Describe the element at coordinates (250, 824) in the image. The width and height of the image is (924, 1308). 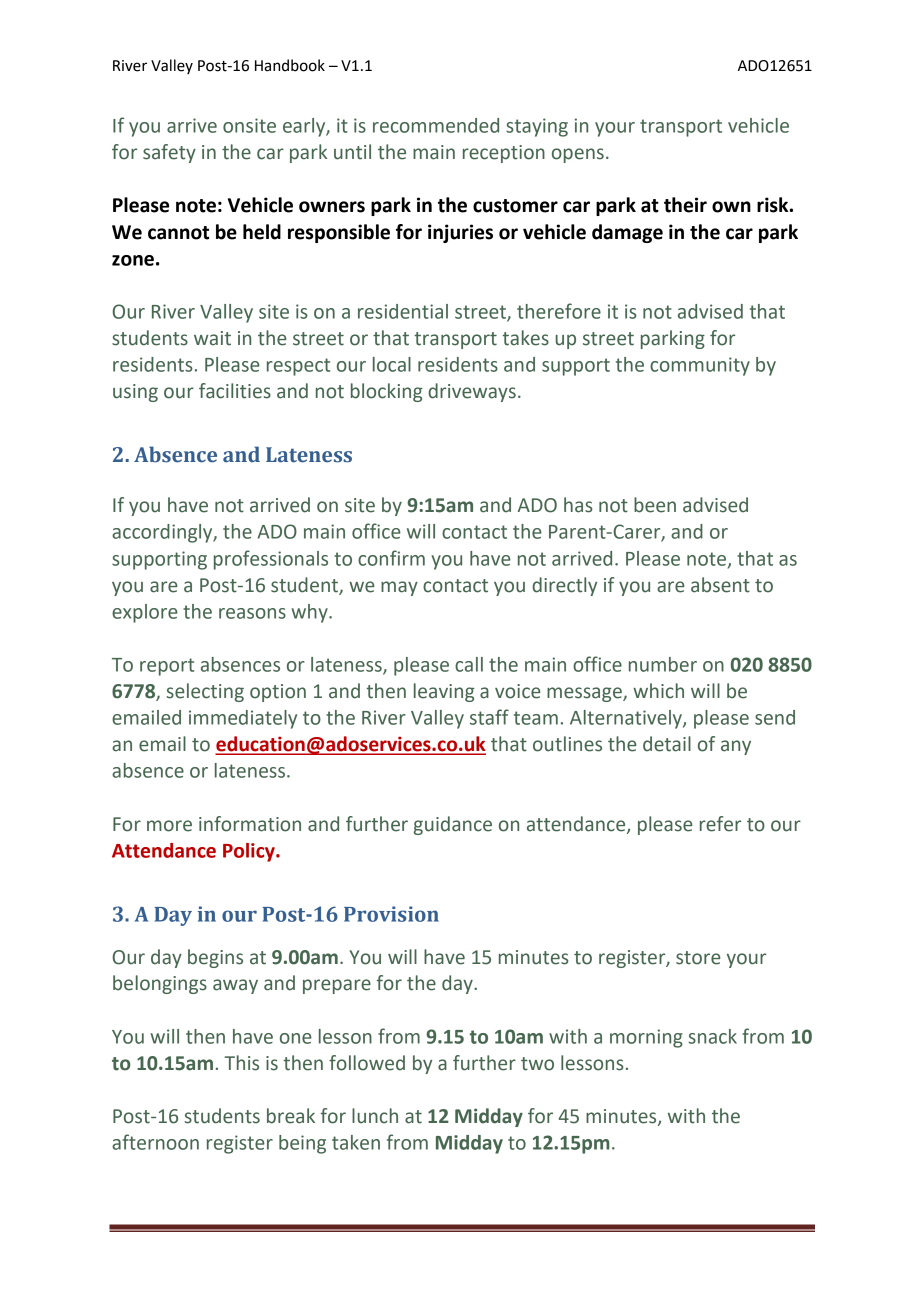
I see `information` at that location.
